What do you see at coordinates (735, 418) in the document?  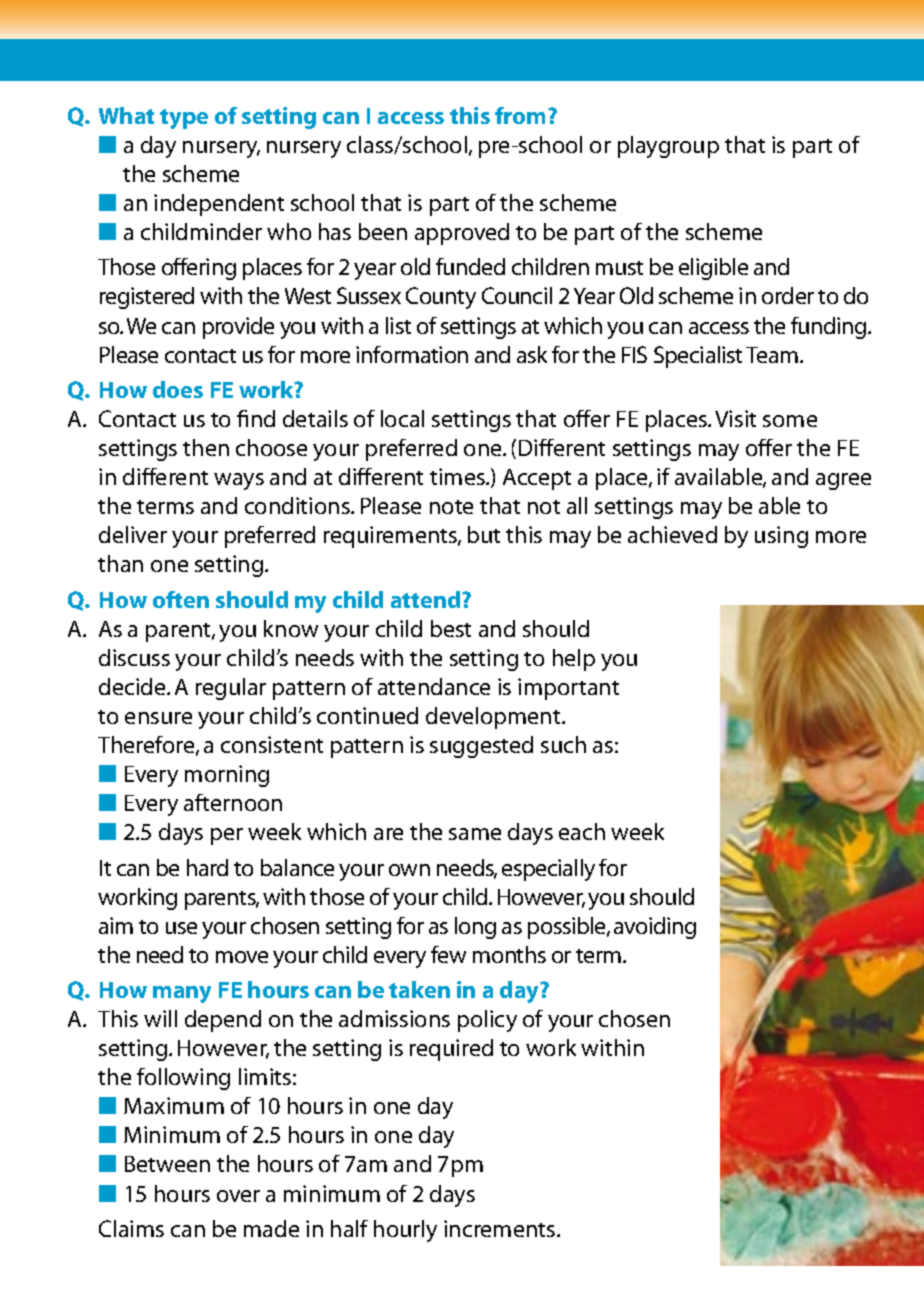 I see `Visit` at bounding box center [735, 418].
